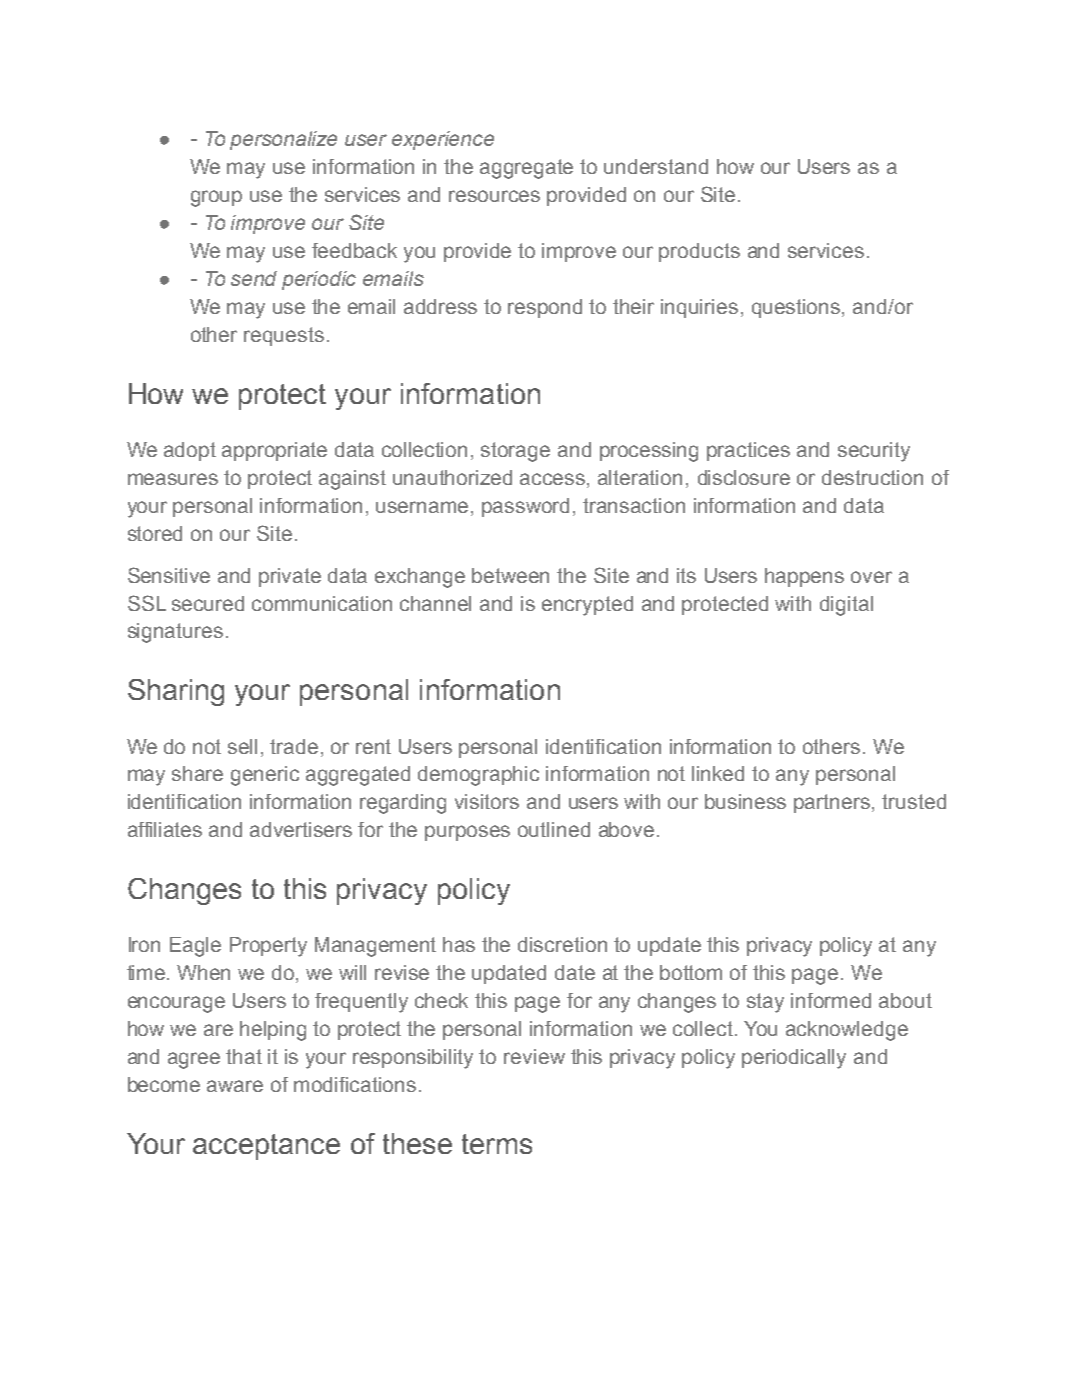 The width and height of the screenshot is (1076, 1393). What do you see at coordinates (562, 944) in the screenshot?
I see `discretion` at bounding box center [562, 944].
